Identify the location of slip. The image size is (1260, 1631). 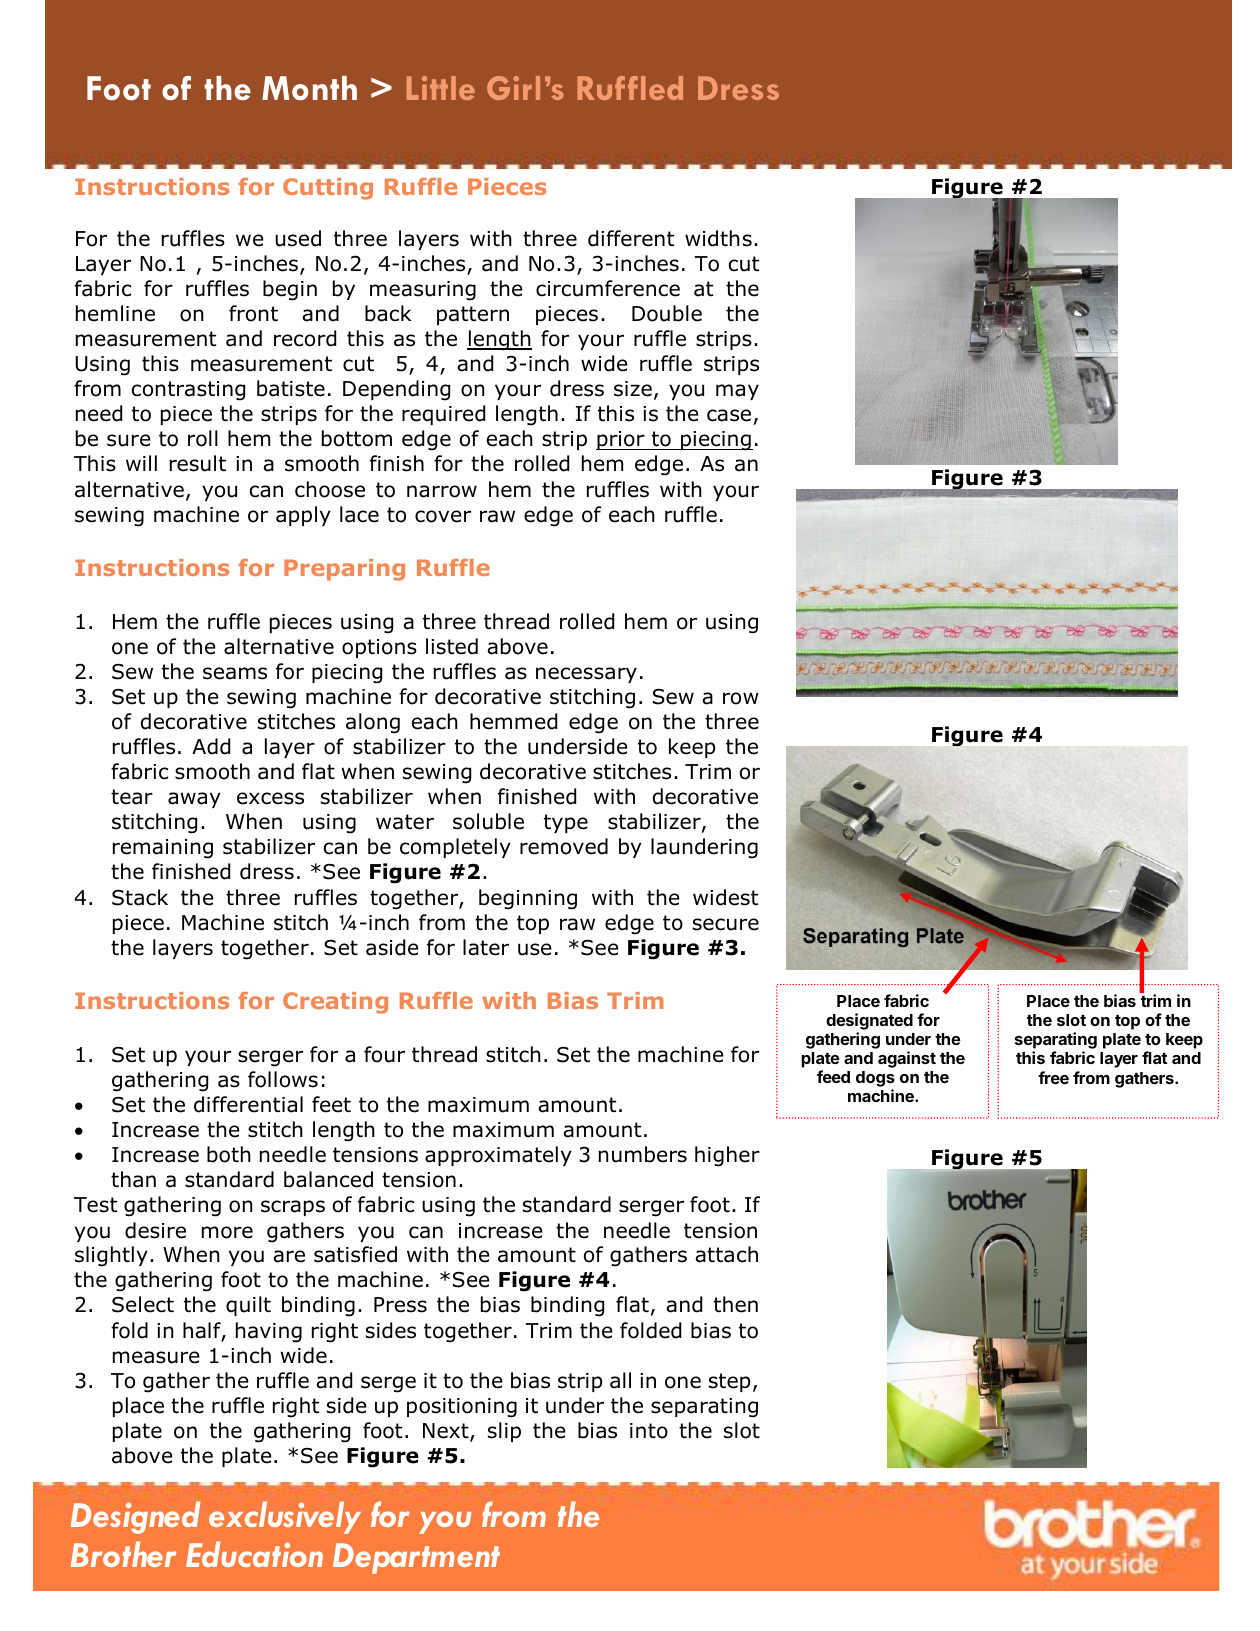
(504, 1432).
